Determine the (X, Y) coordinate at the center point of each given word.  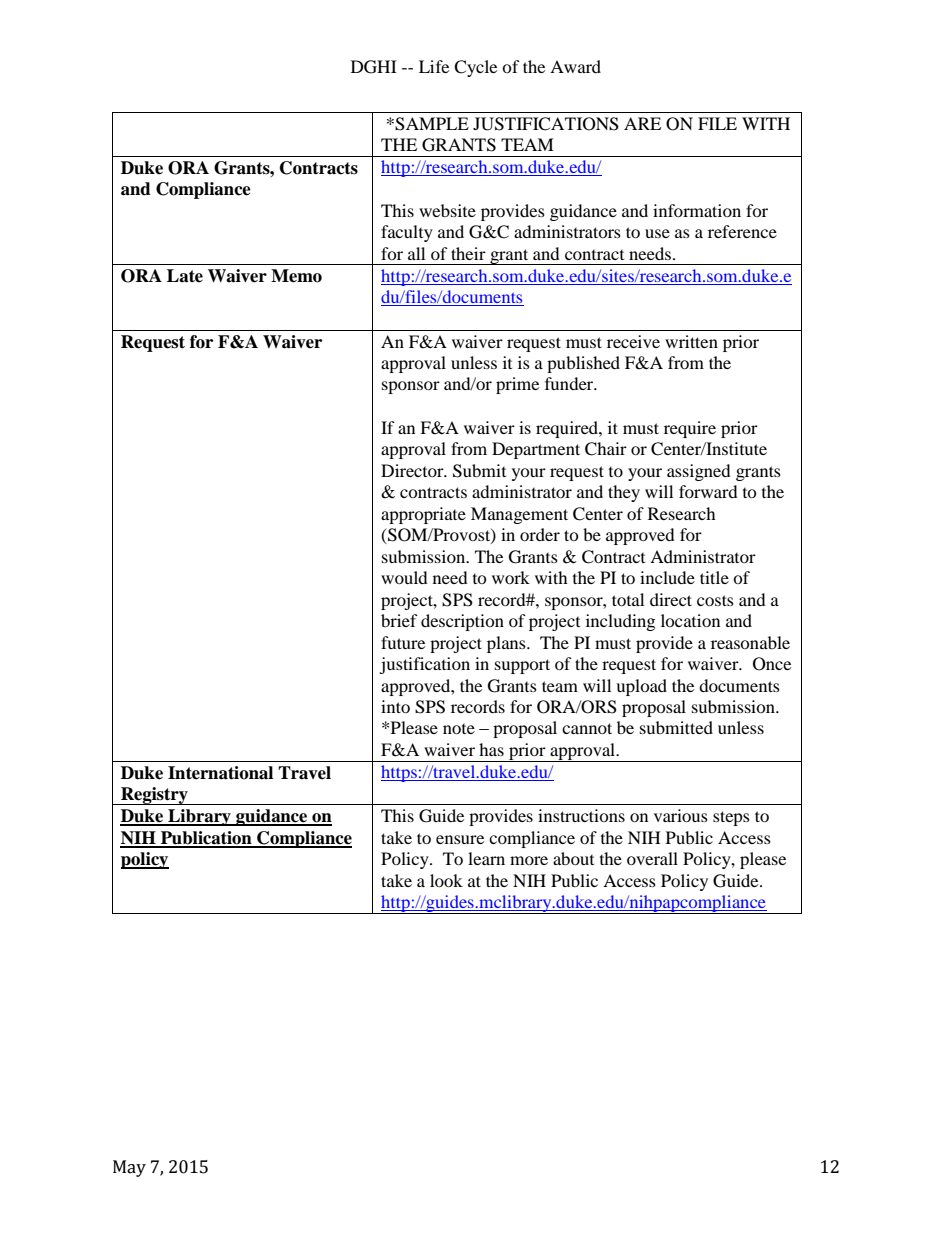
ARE (642, 123)
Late (185, 276)
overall (652, 858)
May (129, 1168)
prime (517, 385)
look (446, 880)
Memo (296, 276)
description (462, 622)
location (690, 620)
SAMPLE (432, 124)
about (573, 858)
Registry (154, 796)
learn (486, 858)
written (691, 341)
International (220, 773)
